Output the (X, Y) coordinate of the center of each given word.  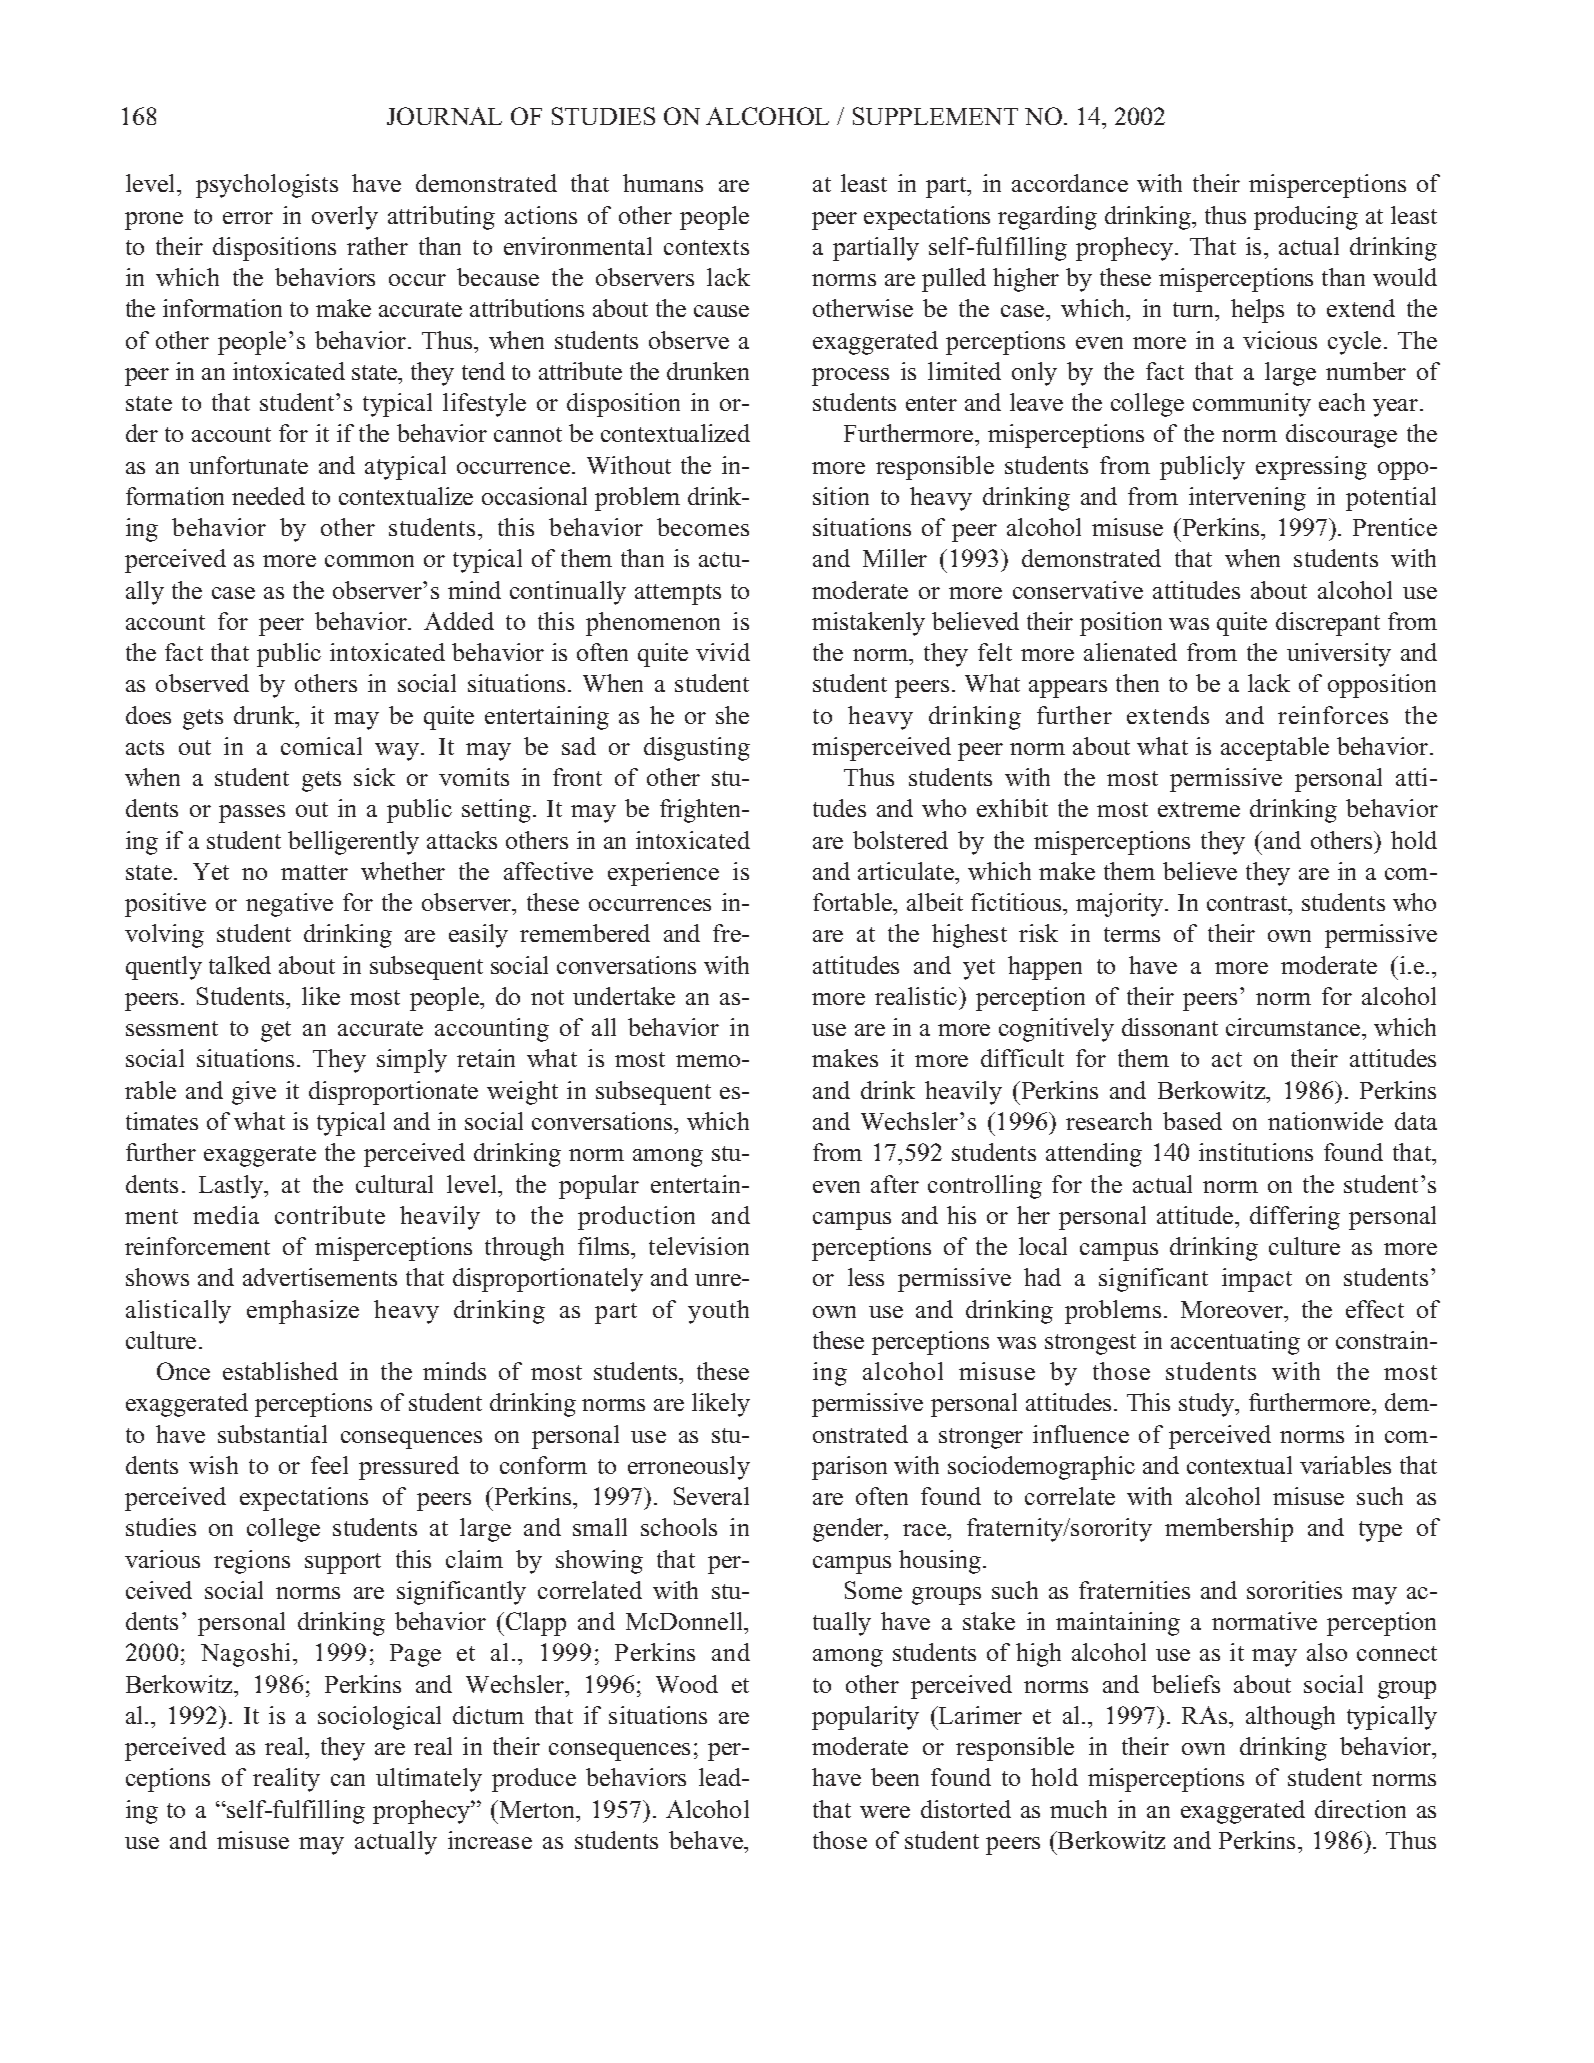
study (1208, 1405)
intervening (1247, 499)
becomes (703, 527)
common (369, 561)
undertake (624, 996)
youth (718, 1312)
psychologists (267, 186)
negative (289, 905)
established (280, 1371)
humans (663, 183)
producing (1306, 218)
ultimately (429, 1780)
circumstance (1294, 1027)
